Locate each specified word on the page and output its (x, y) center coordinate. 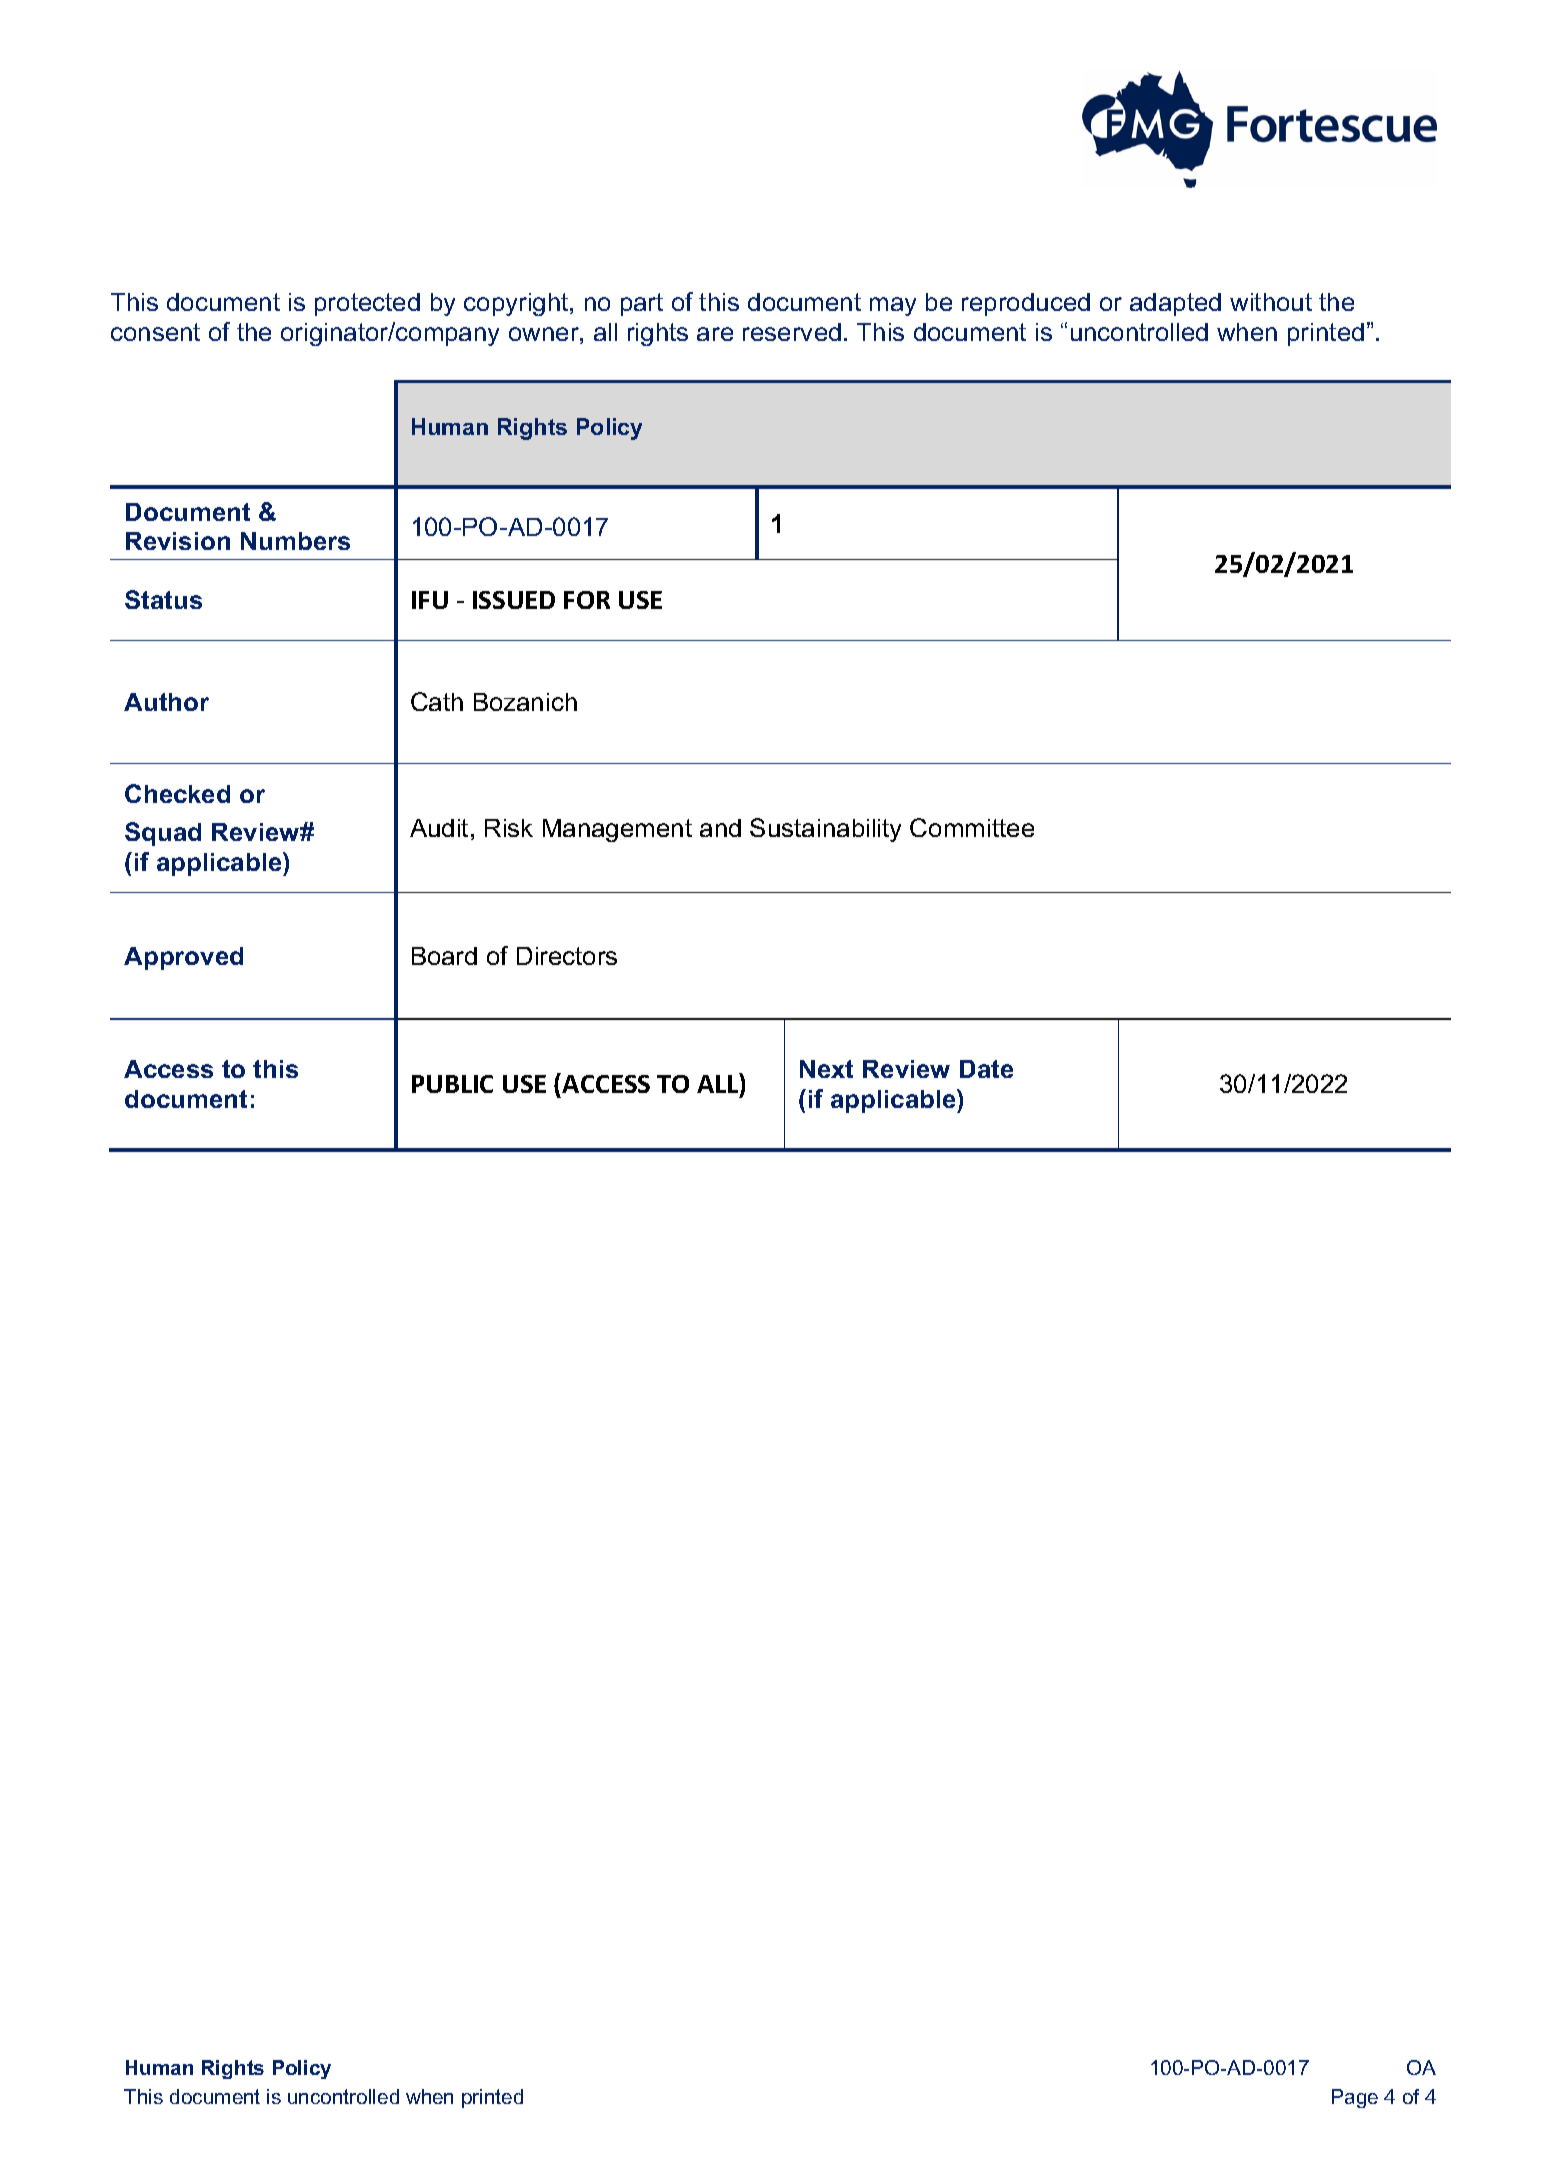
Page (1355, 2098)
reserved (792, 332)
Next (826, 1069)
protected (367, 304)
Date (986, 1069)
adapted (1175, 304)
